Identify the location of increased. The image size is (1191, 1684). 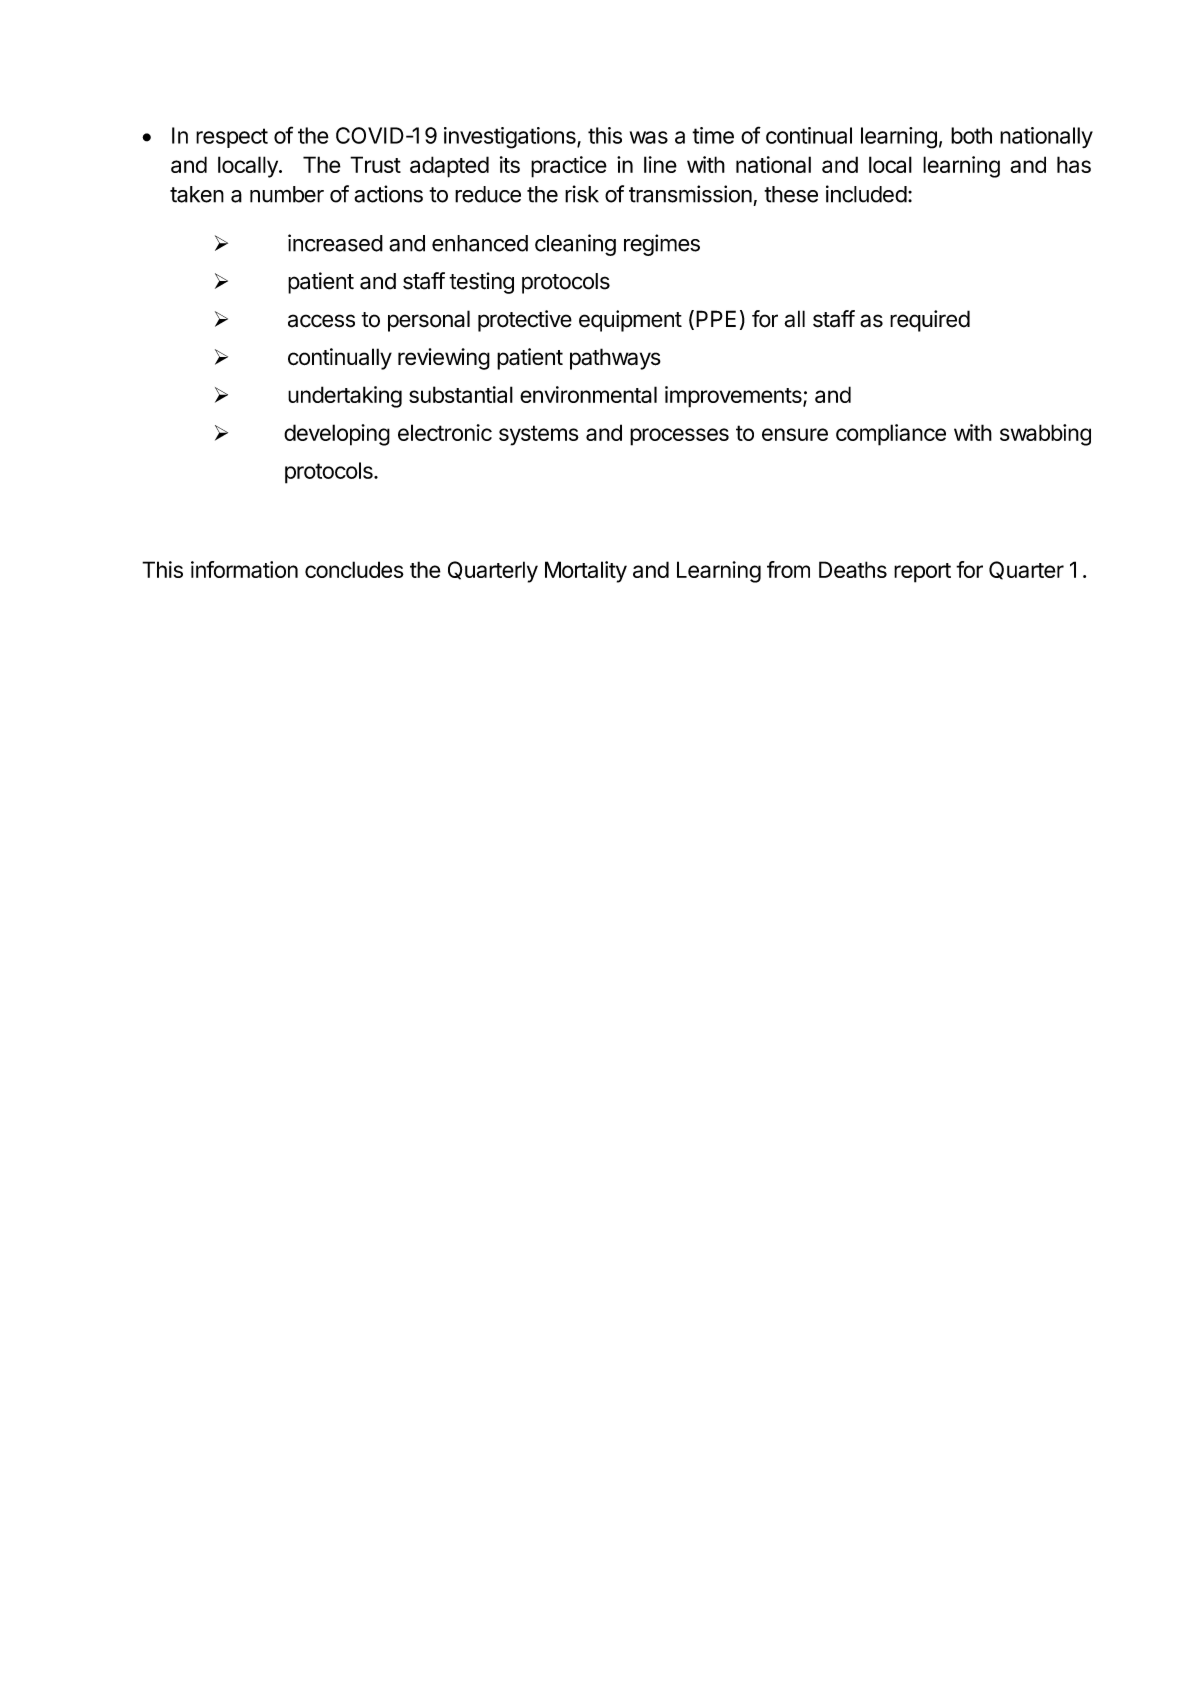
(335, 243).
